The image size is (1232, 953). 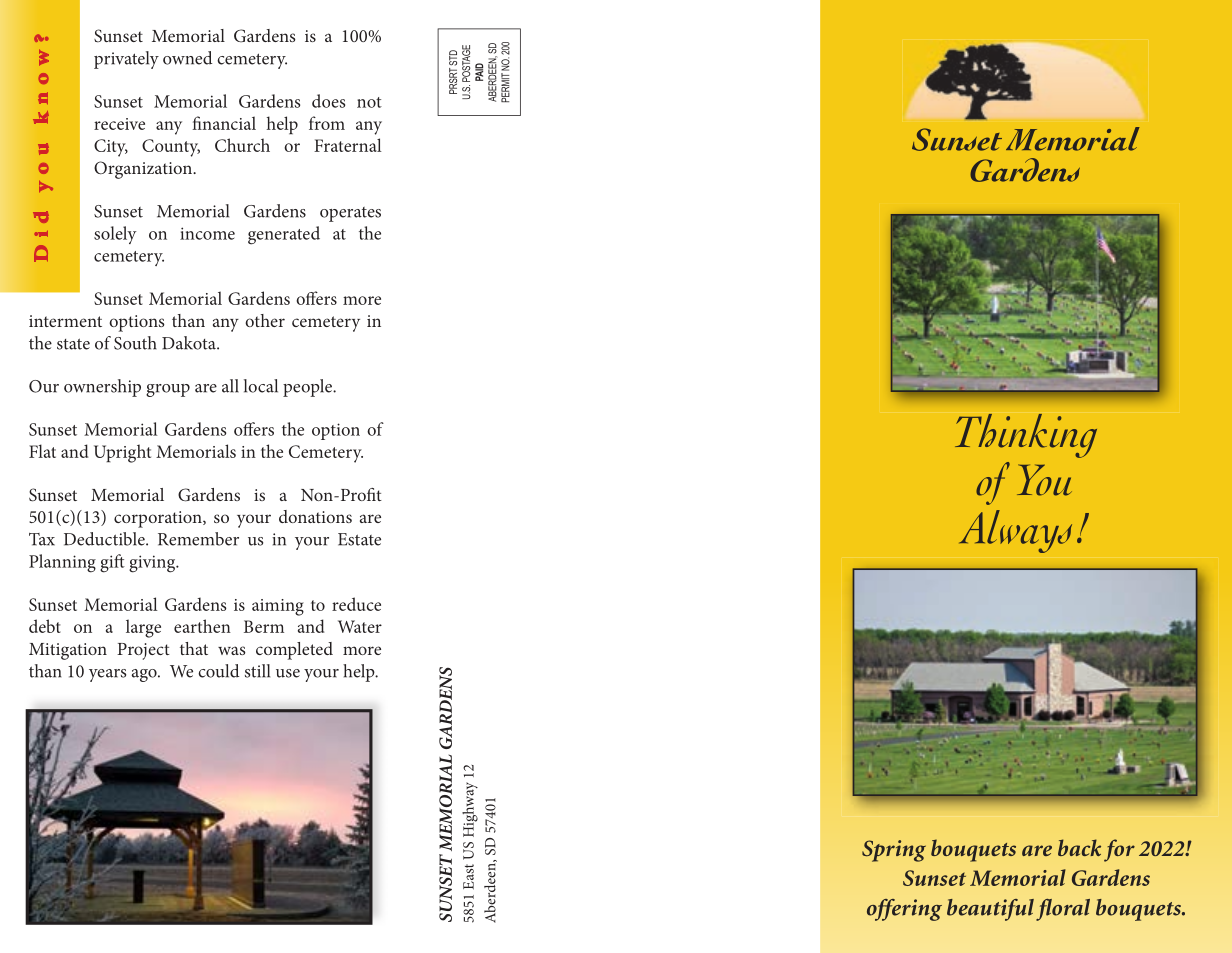 What do you see at coordinates (159, 519) in the screenshot?
I see `corporation` at bounding box center [159, 519].
